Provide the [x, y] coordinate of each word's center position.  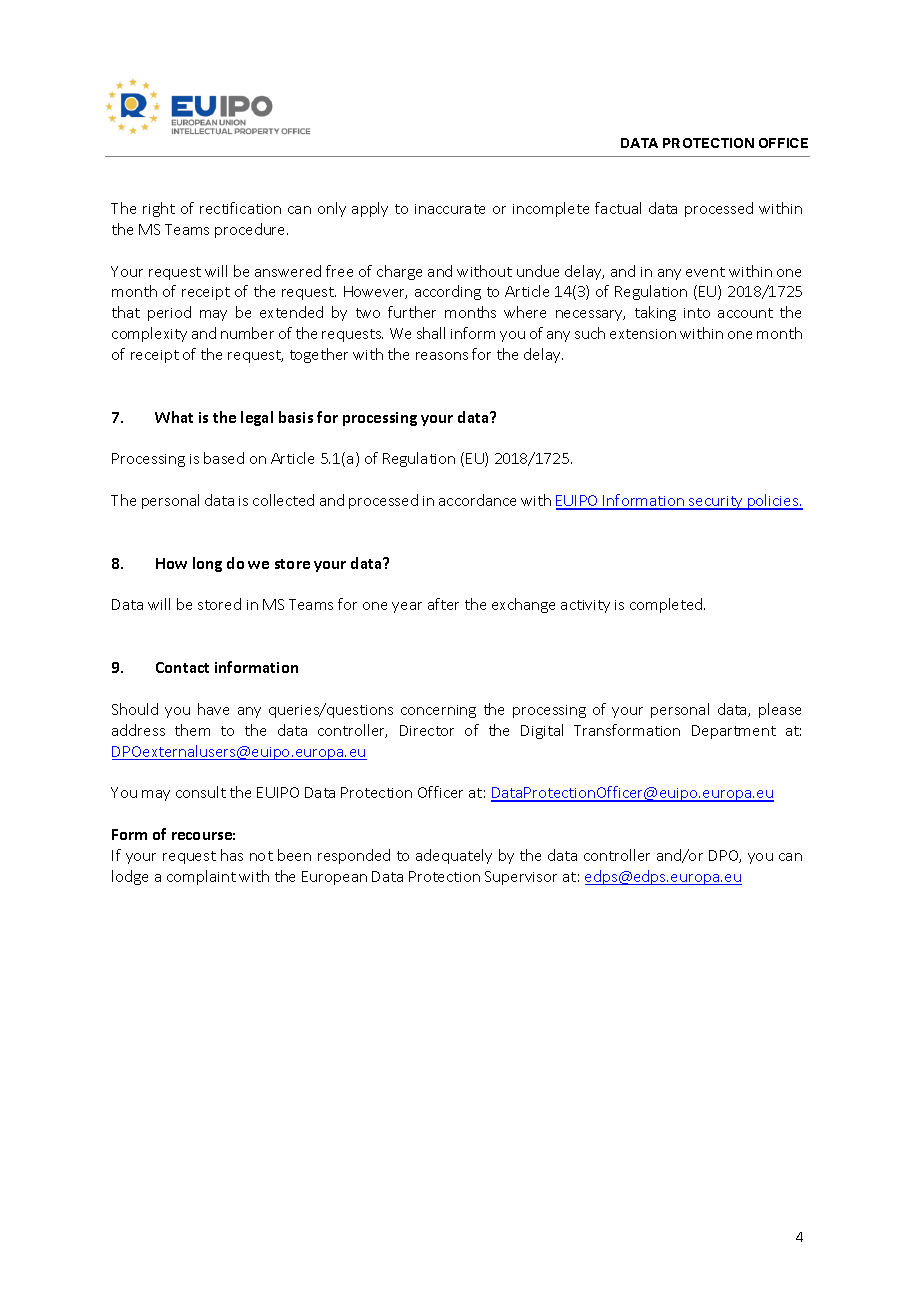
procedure [251, 230]
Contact [182, 667]
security [716, 503]
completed [667, 605]
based [224, 458]
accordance [477, 500]
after [443, 604]
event [705, 272]
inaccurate [450, 209]
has [232, 855]
